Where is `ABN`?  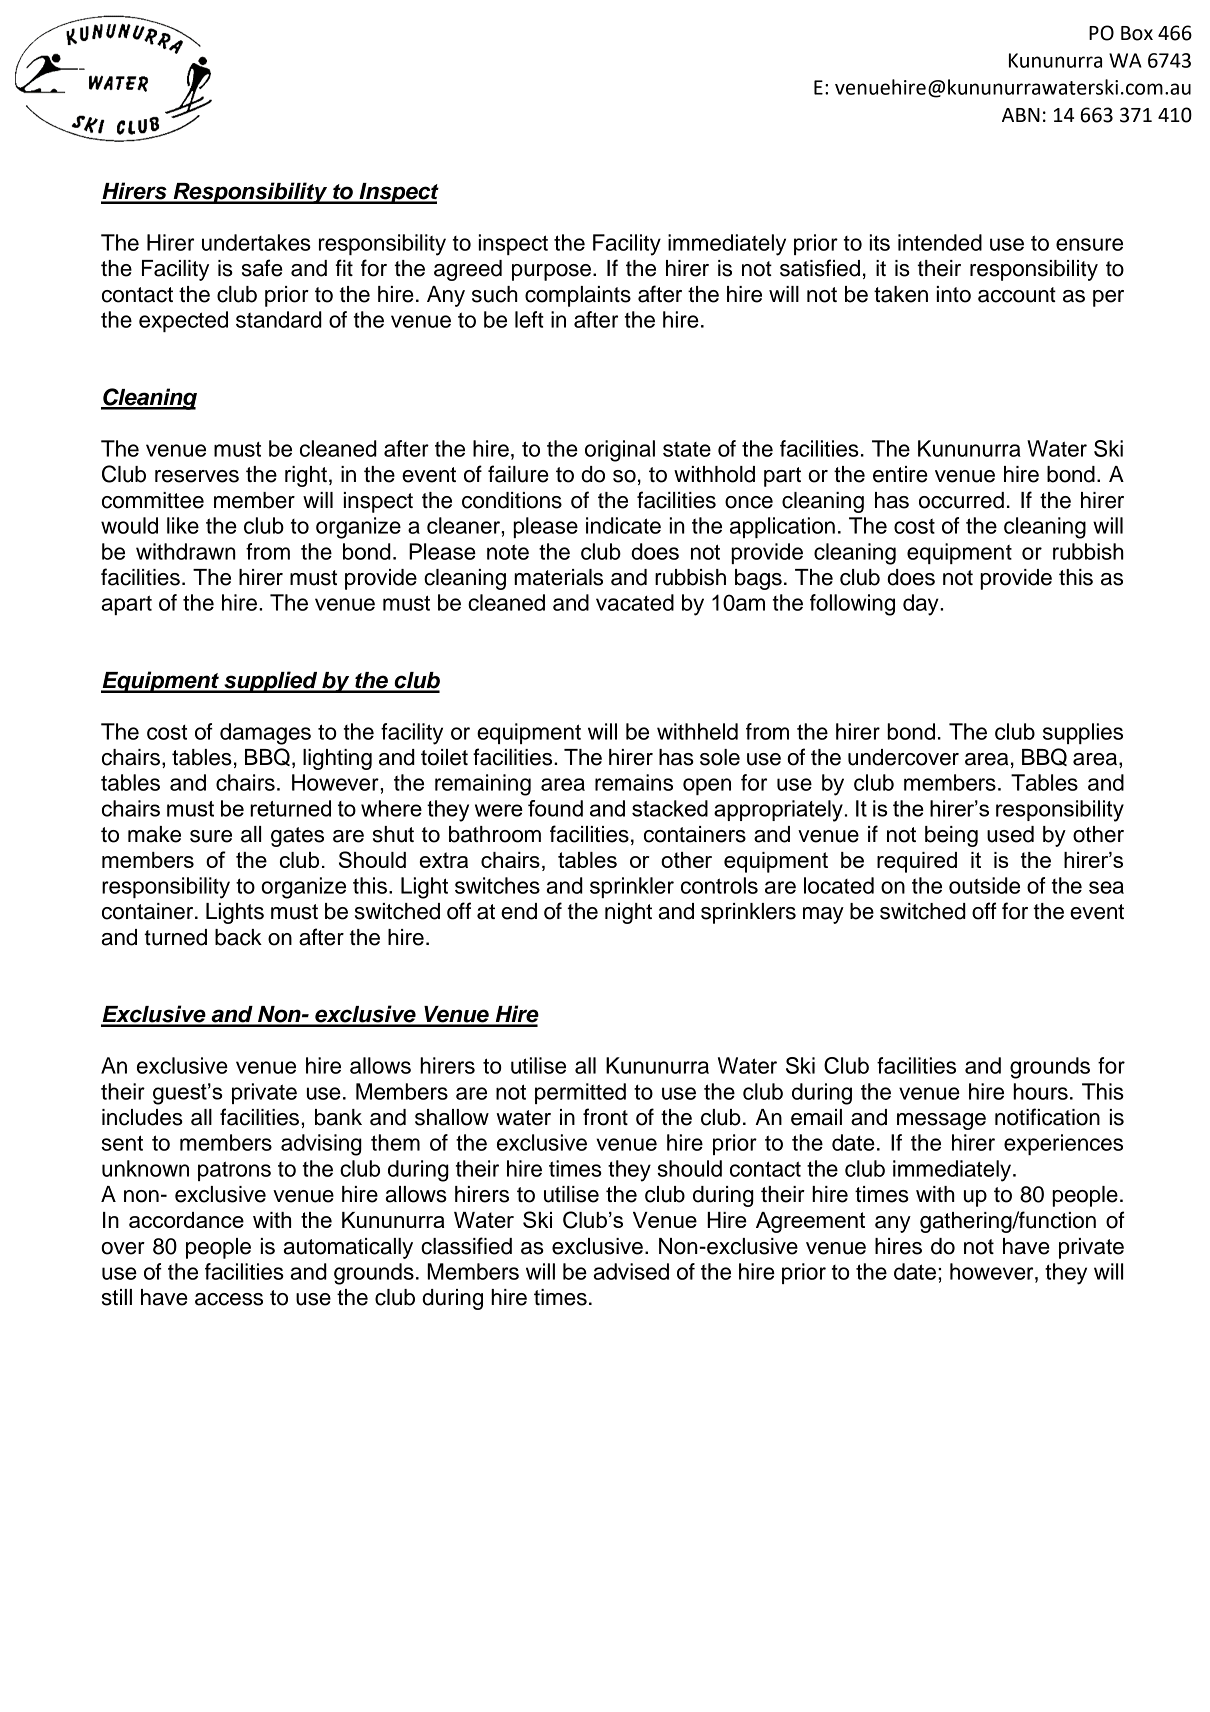 ABN is located at coordinates (1021, 115).
